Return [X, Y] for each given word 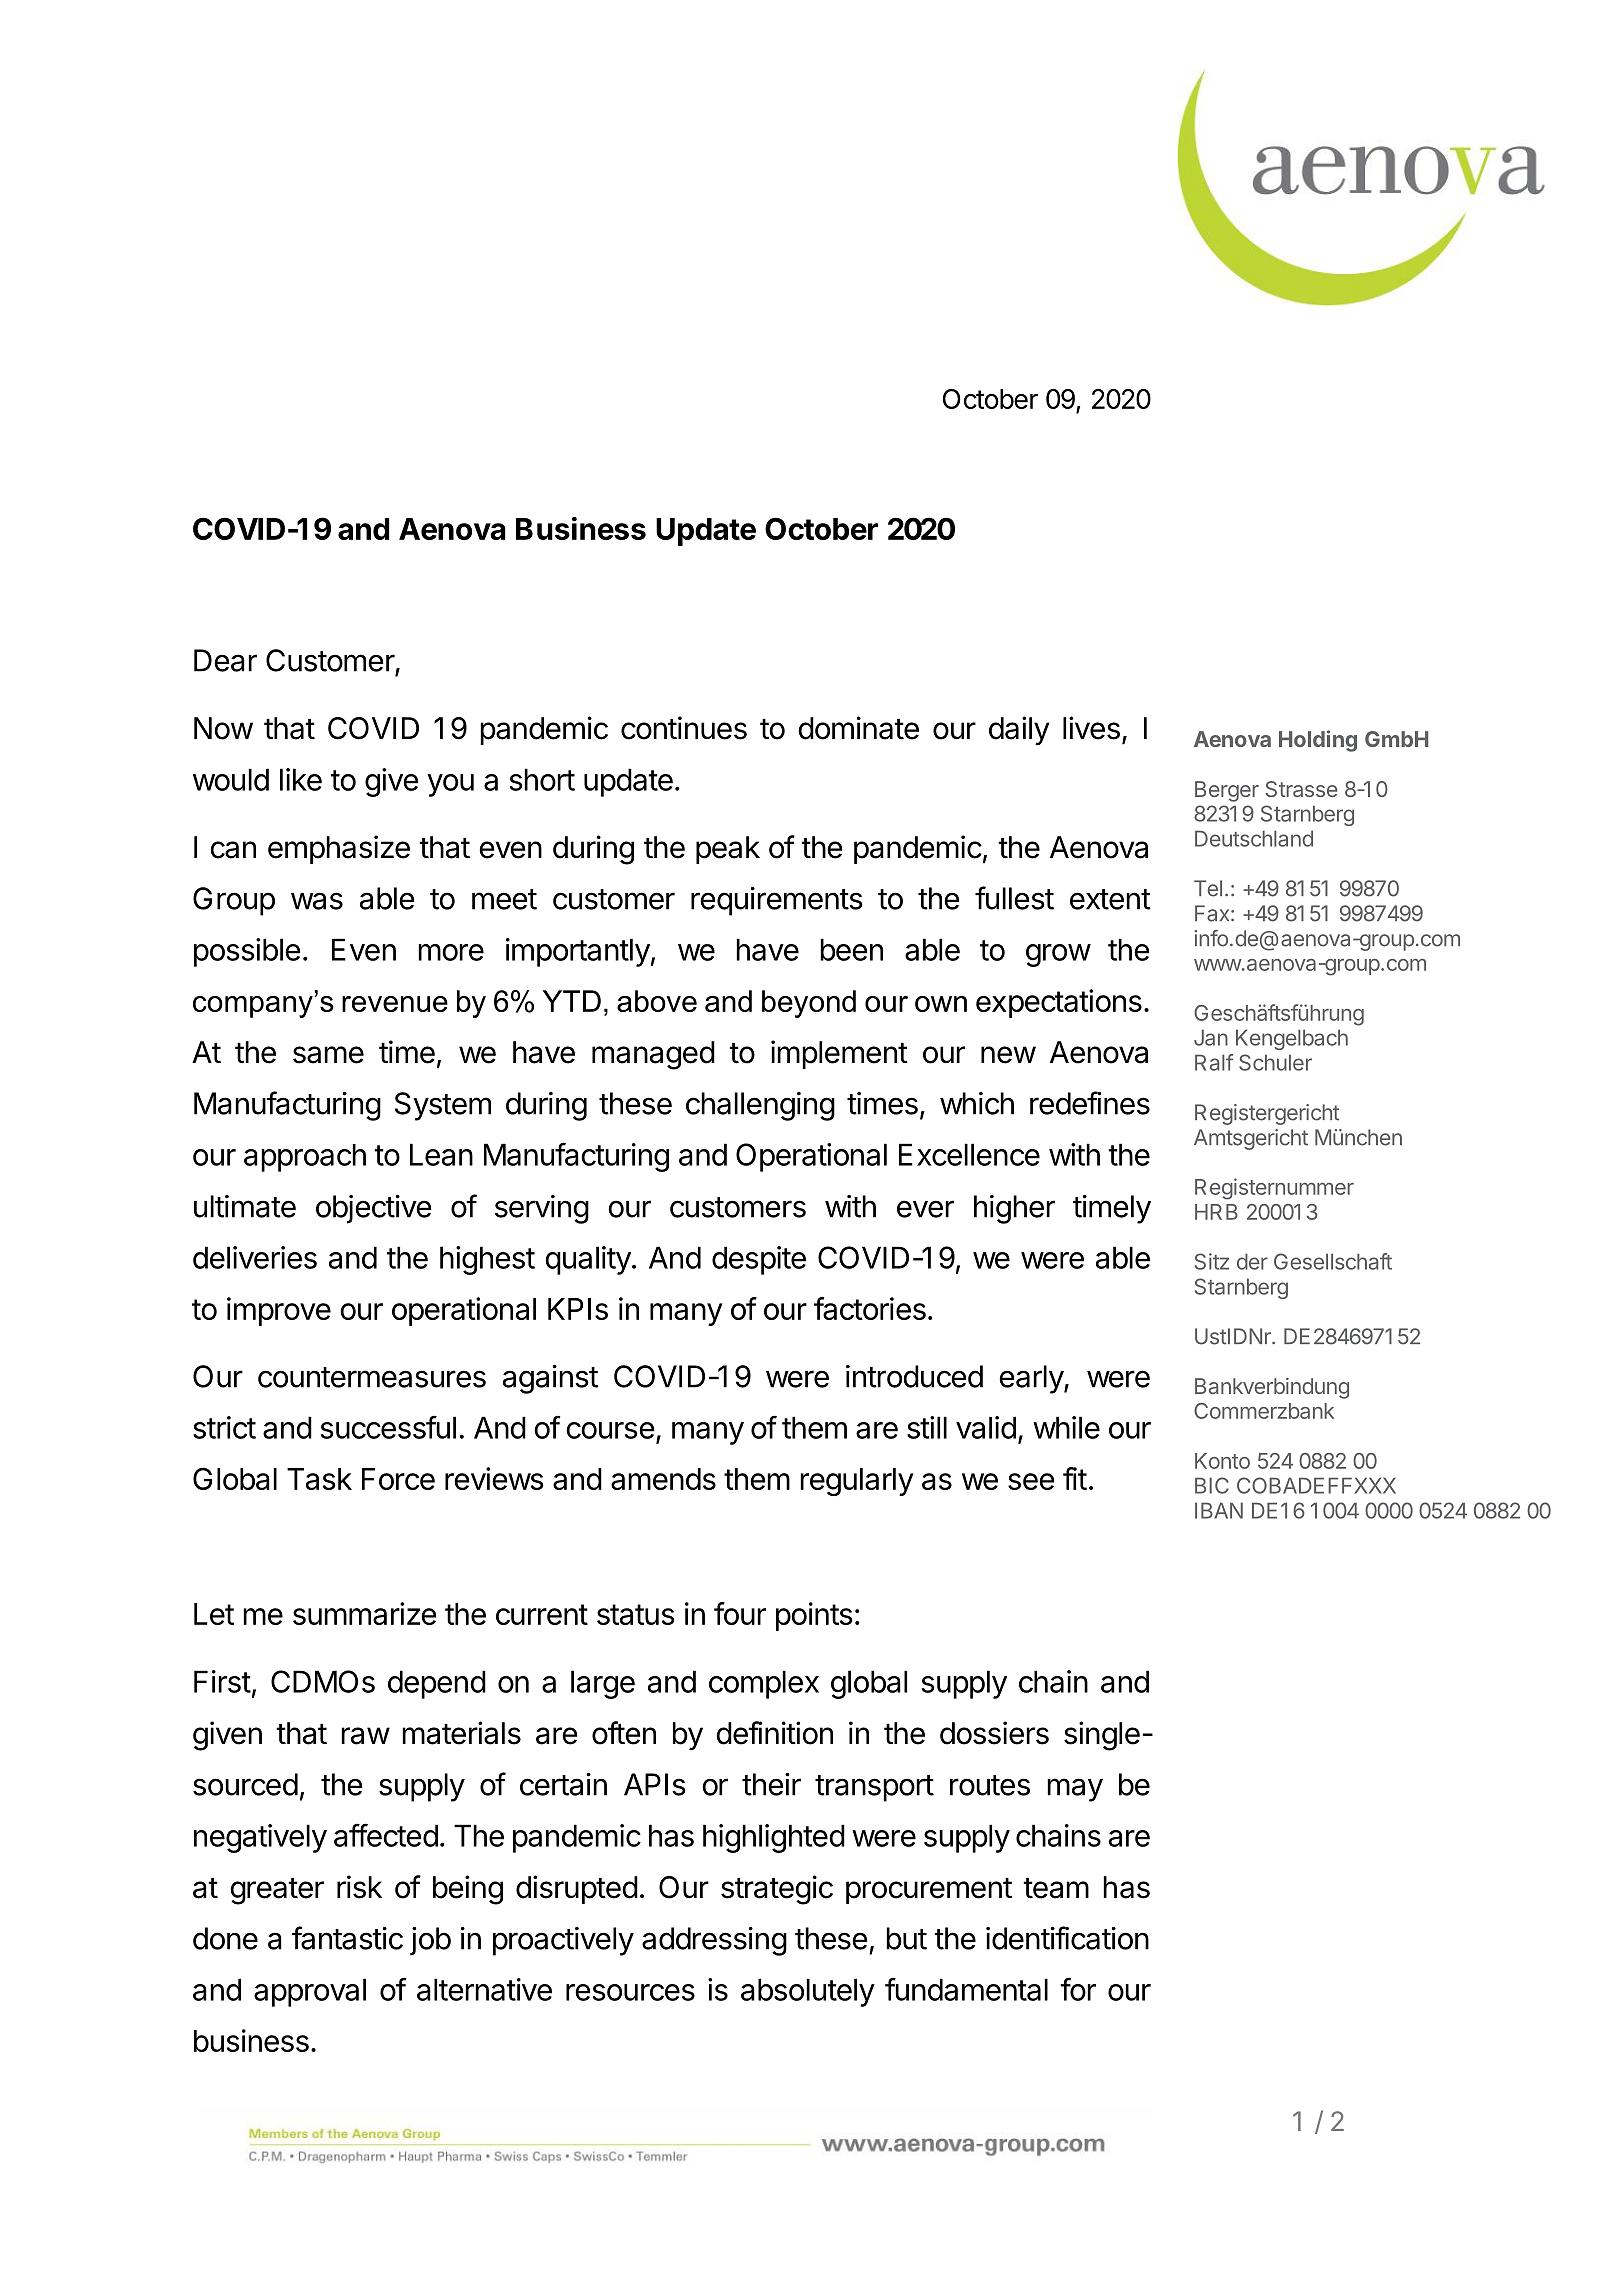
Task [319, 1479]
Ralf [1214, 1062]
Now [223, 728]
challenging [760, 1106]
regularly [857, 1482]
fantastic [347, 1938]
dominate [858, 728]
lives [1091, 728]
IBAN [1219, 1510]
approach [305, 1158]
